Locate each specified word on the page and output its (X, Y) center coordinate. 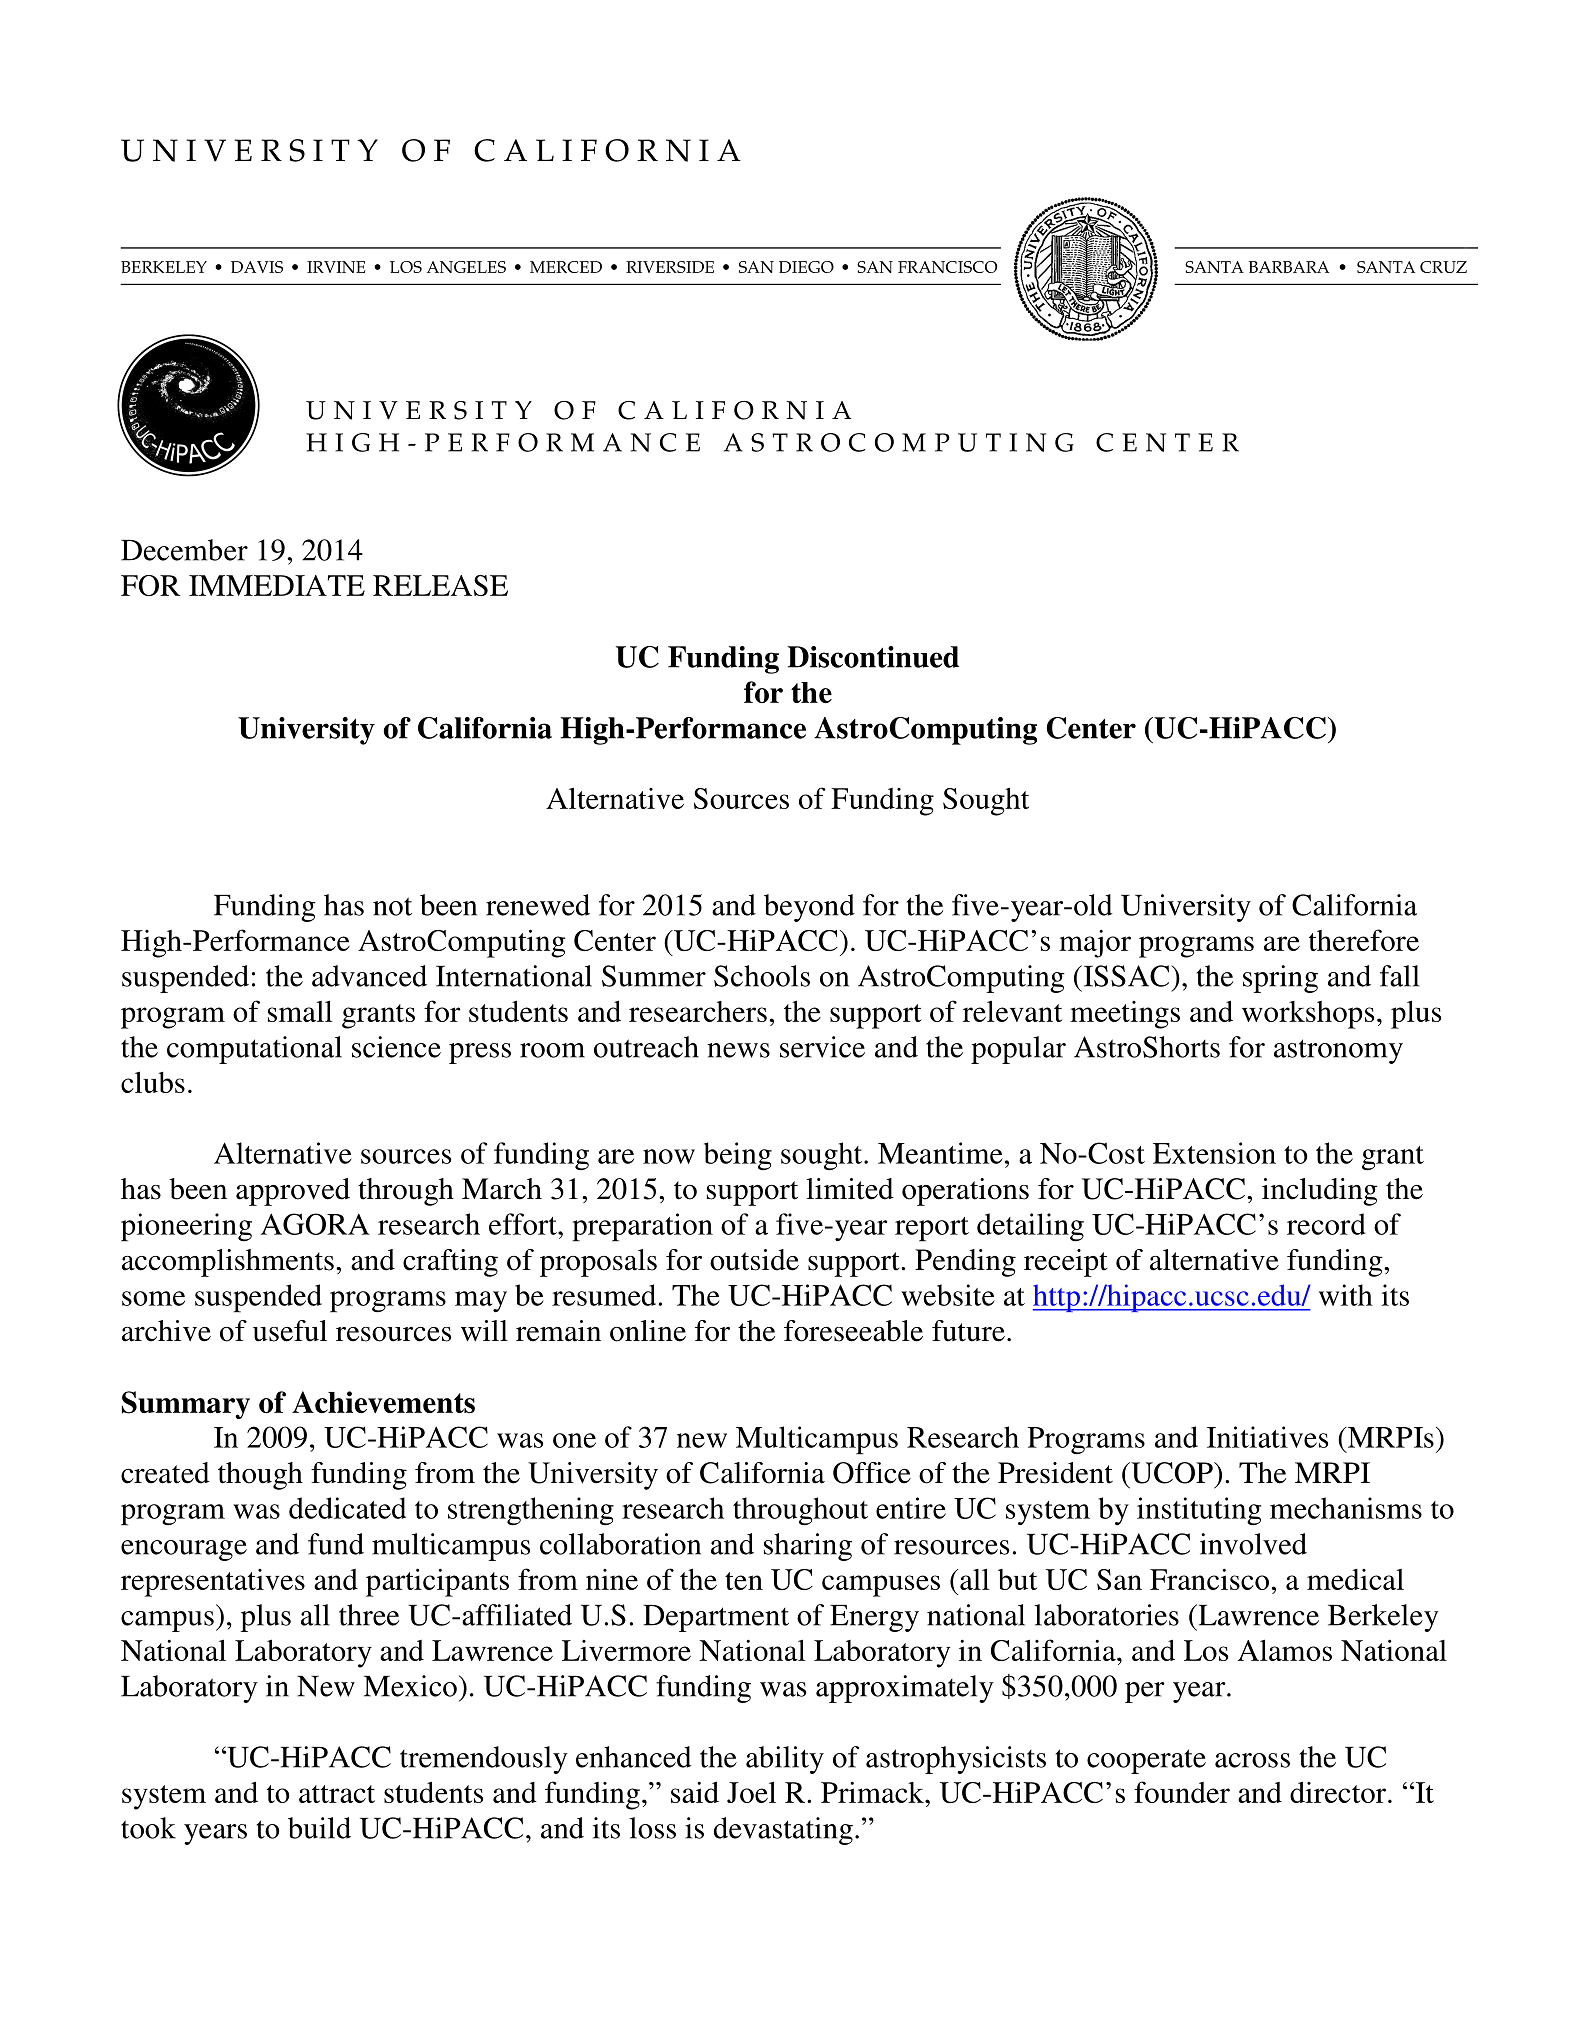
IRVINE (336, 267)
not (392, 906)
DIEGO (806, 267)
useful (290, 1331)
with (1346, 1295)
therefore (1364, 940)
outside (754, 1260)
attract (337, 1794)
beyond (809, 908)
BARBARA (1289, 267)
